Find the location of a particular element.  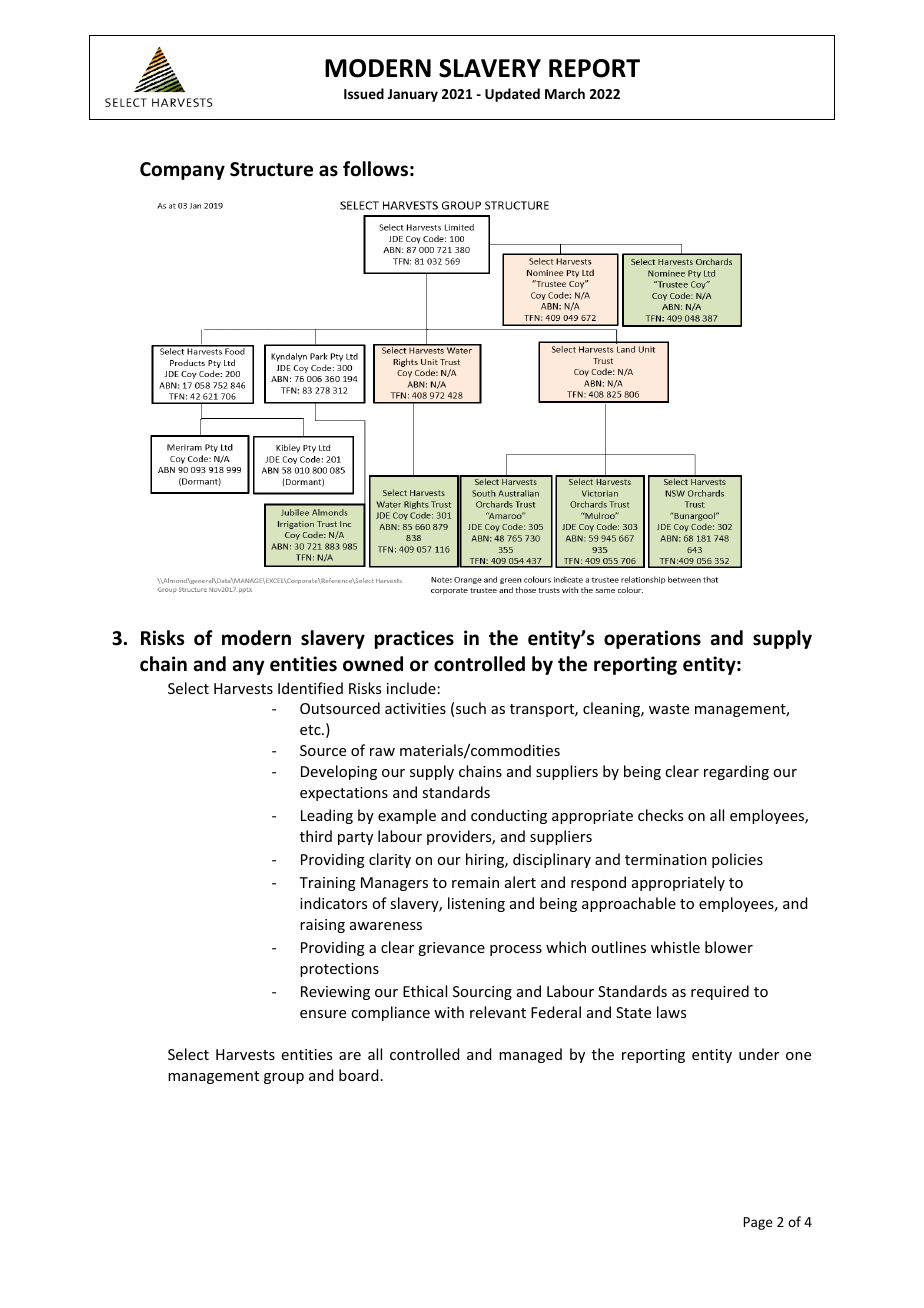

blower is located at coordinates (729, 947).
